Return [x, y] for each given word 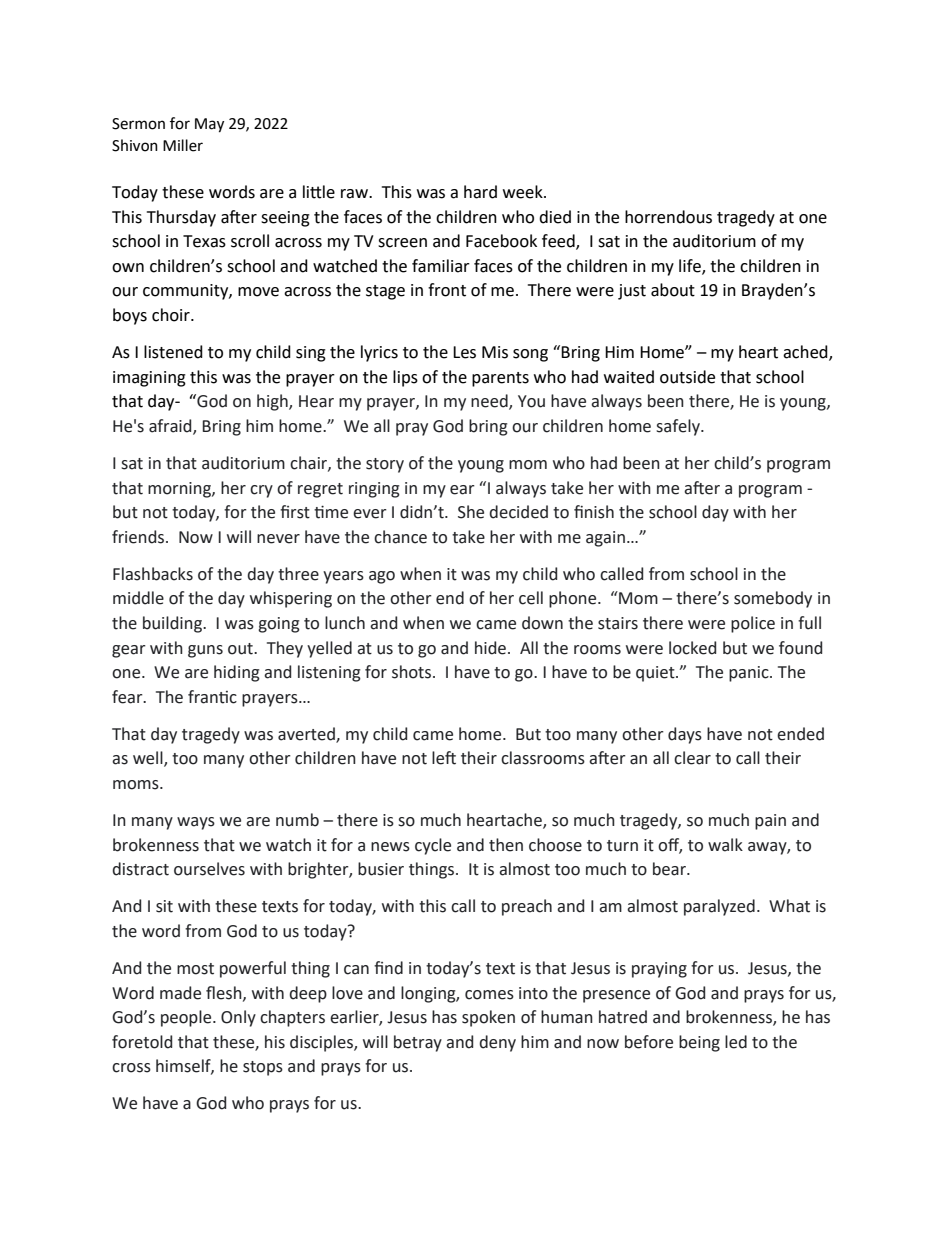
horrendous [668, 217]
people [187, 1018]
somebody [773, 599]
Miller [183, 145]
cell [531, 598]
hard [480, 192]
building [173, 624]
